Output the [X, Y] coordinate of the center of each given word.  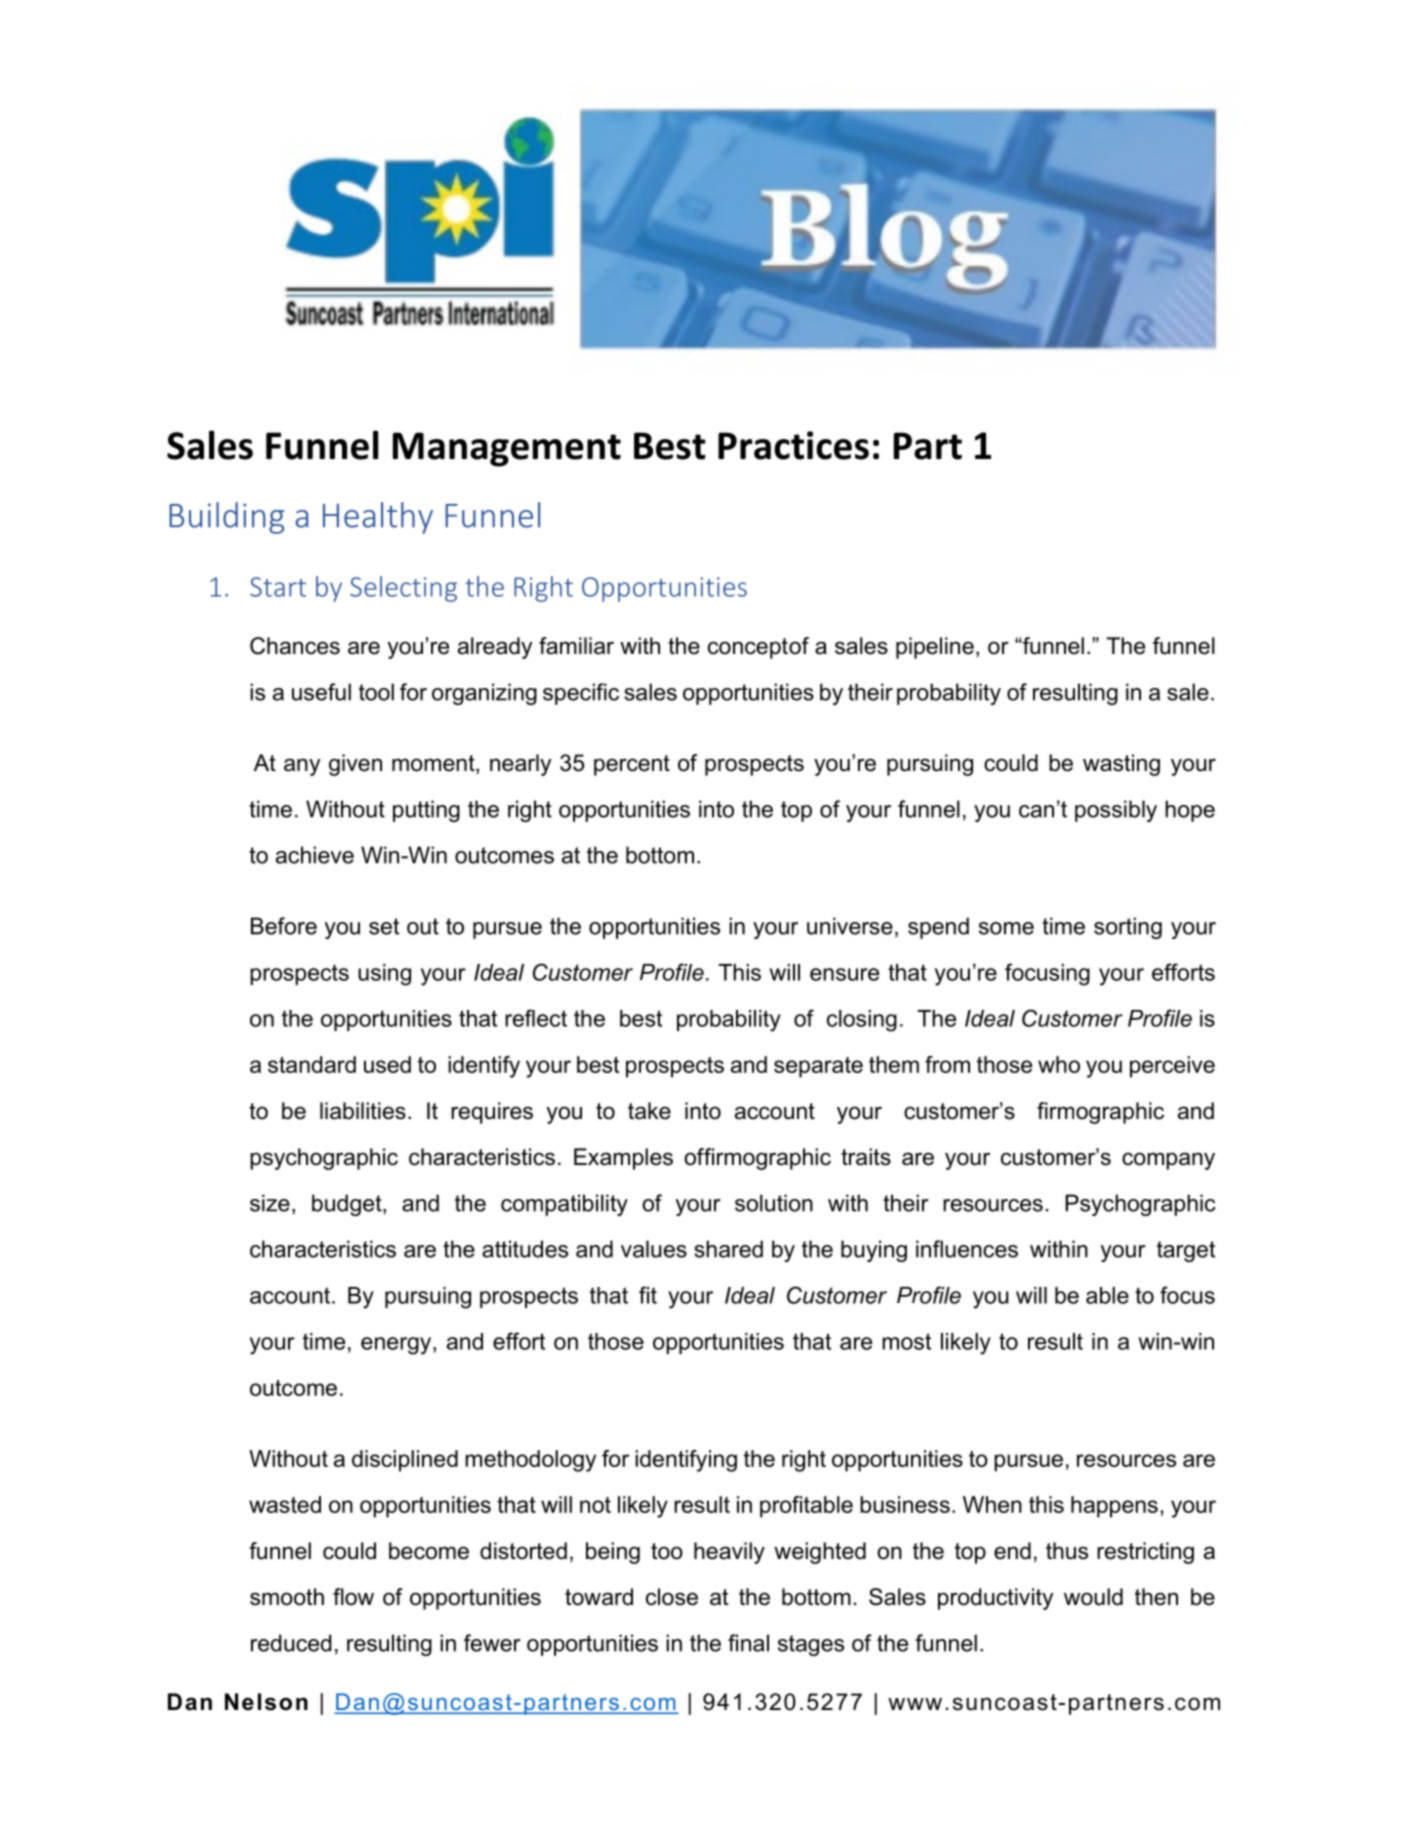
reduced [291, 1643]
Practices [793, 445]
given [355, 765]
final [748, 1643]
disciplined [405, 1461]
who [1059, 1064]
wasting [1121, 765]
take [649, 1111]
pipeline [935, 648]
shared [728, 1249]
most [906, 1341]
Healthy [378, 518]
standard [312, 1064]
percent [632, 765]
